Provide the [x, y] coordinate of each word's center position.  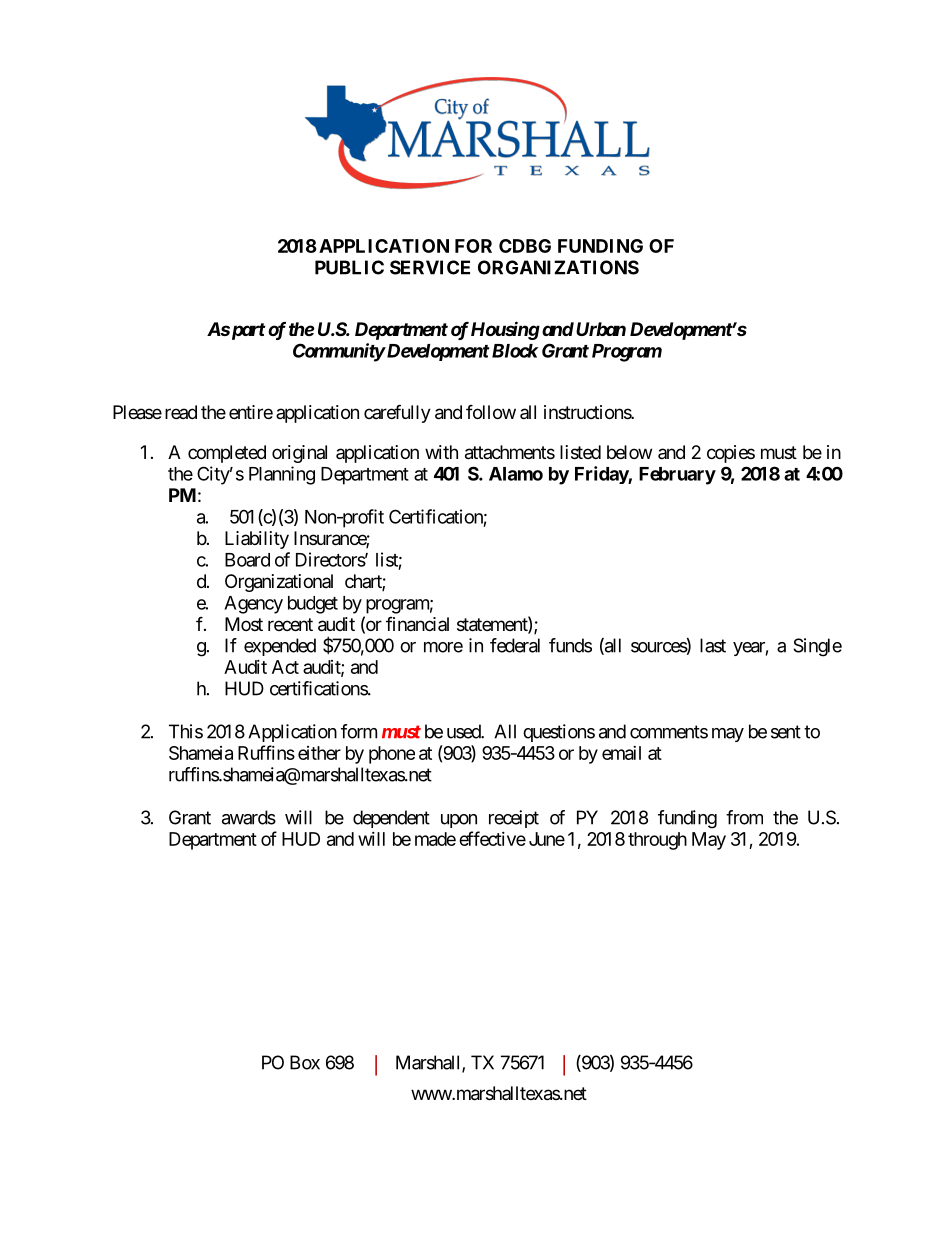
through [657, 841]
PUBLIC [349, 267]
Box [305, 1062]
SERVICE [430, 267]
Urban [601, 329]
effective [492, 838]
